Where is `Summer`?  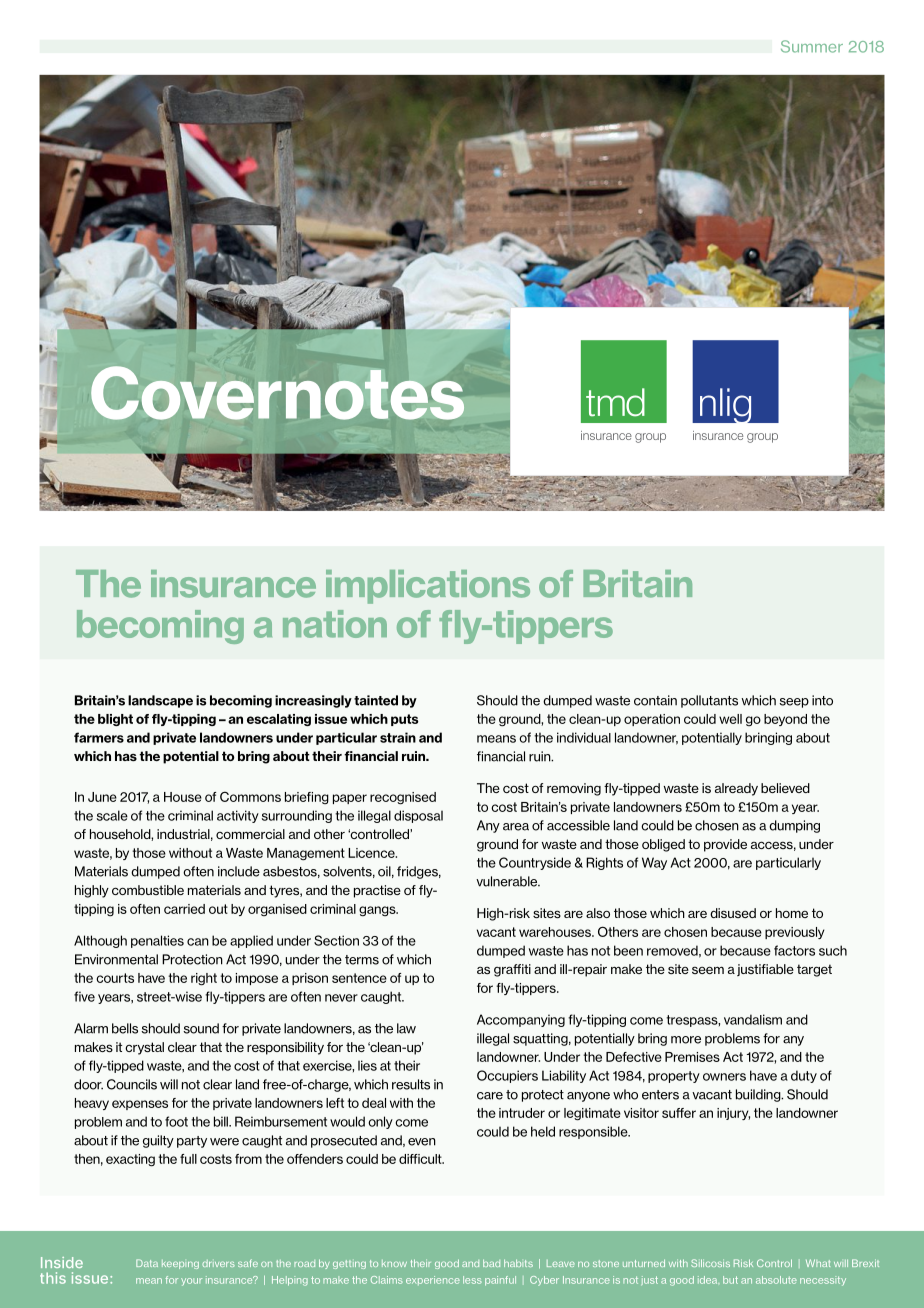 Summer is located at coordinates (812, 46).
